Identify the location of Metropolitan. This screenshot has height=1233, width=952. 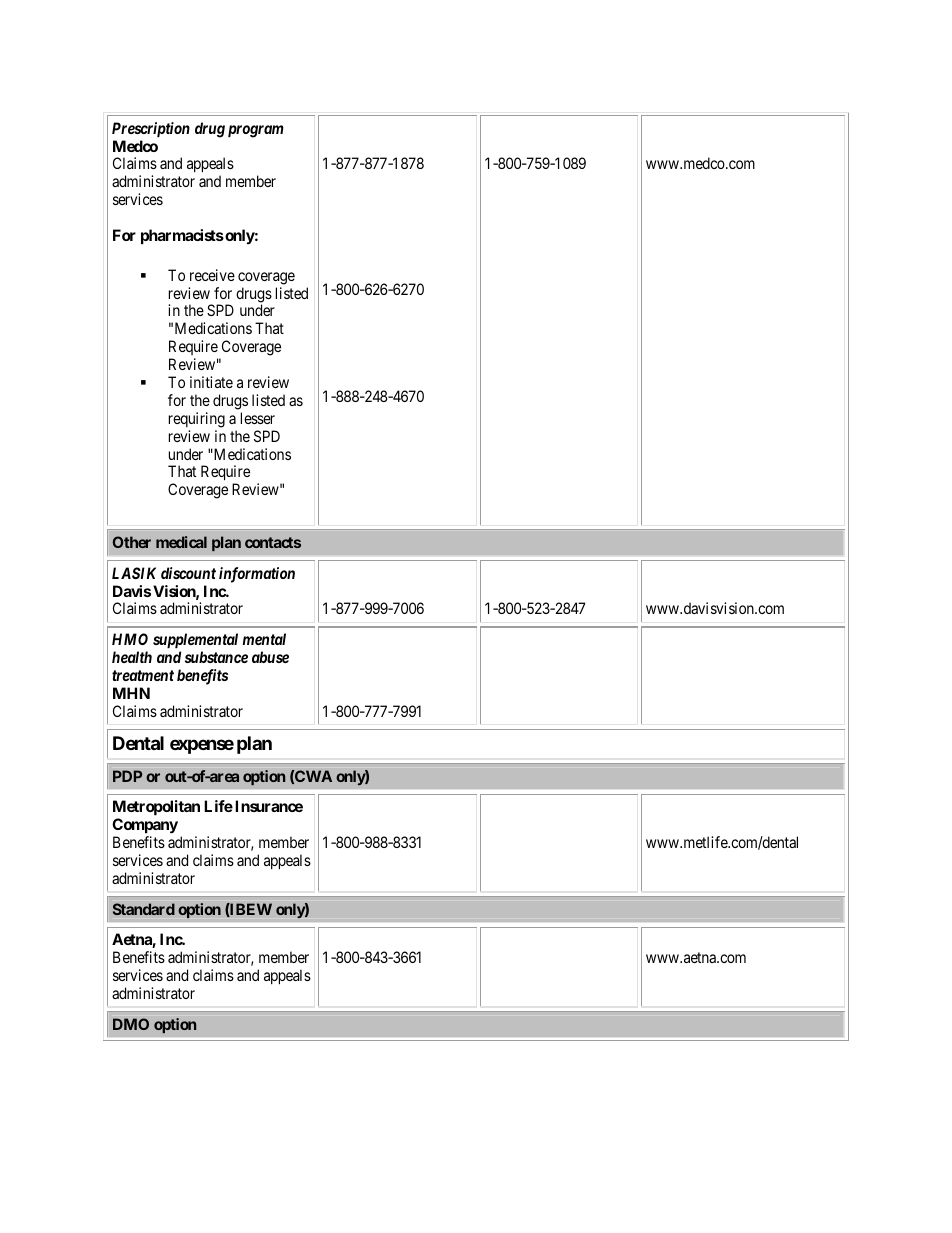
(156, 807).
